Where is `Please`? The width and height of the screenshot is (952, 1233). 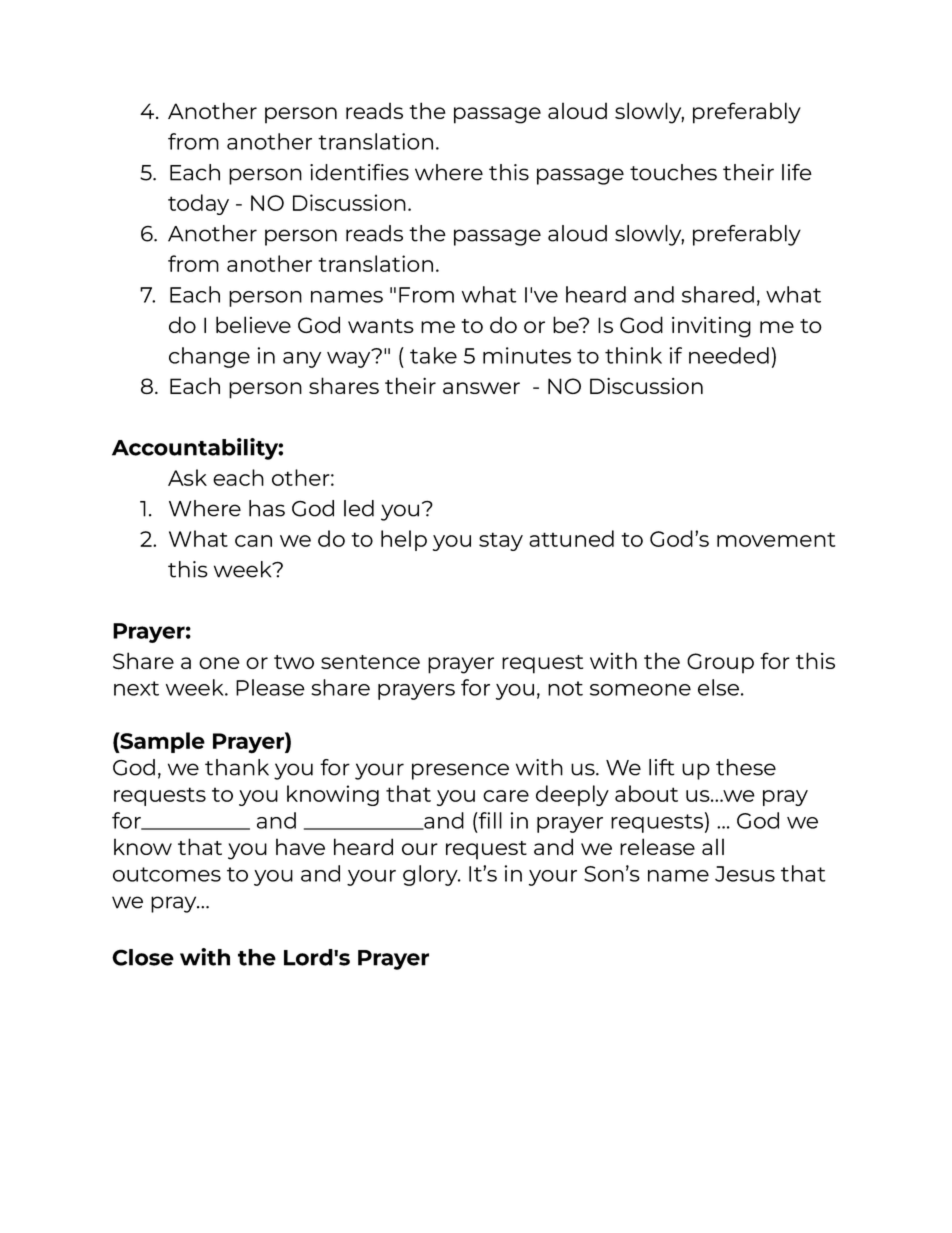 Please is located at coordinates (270, 687).
